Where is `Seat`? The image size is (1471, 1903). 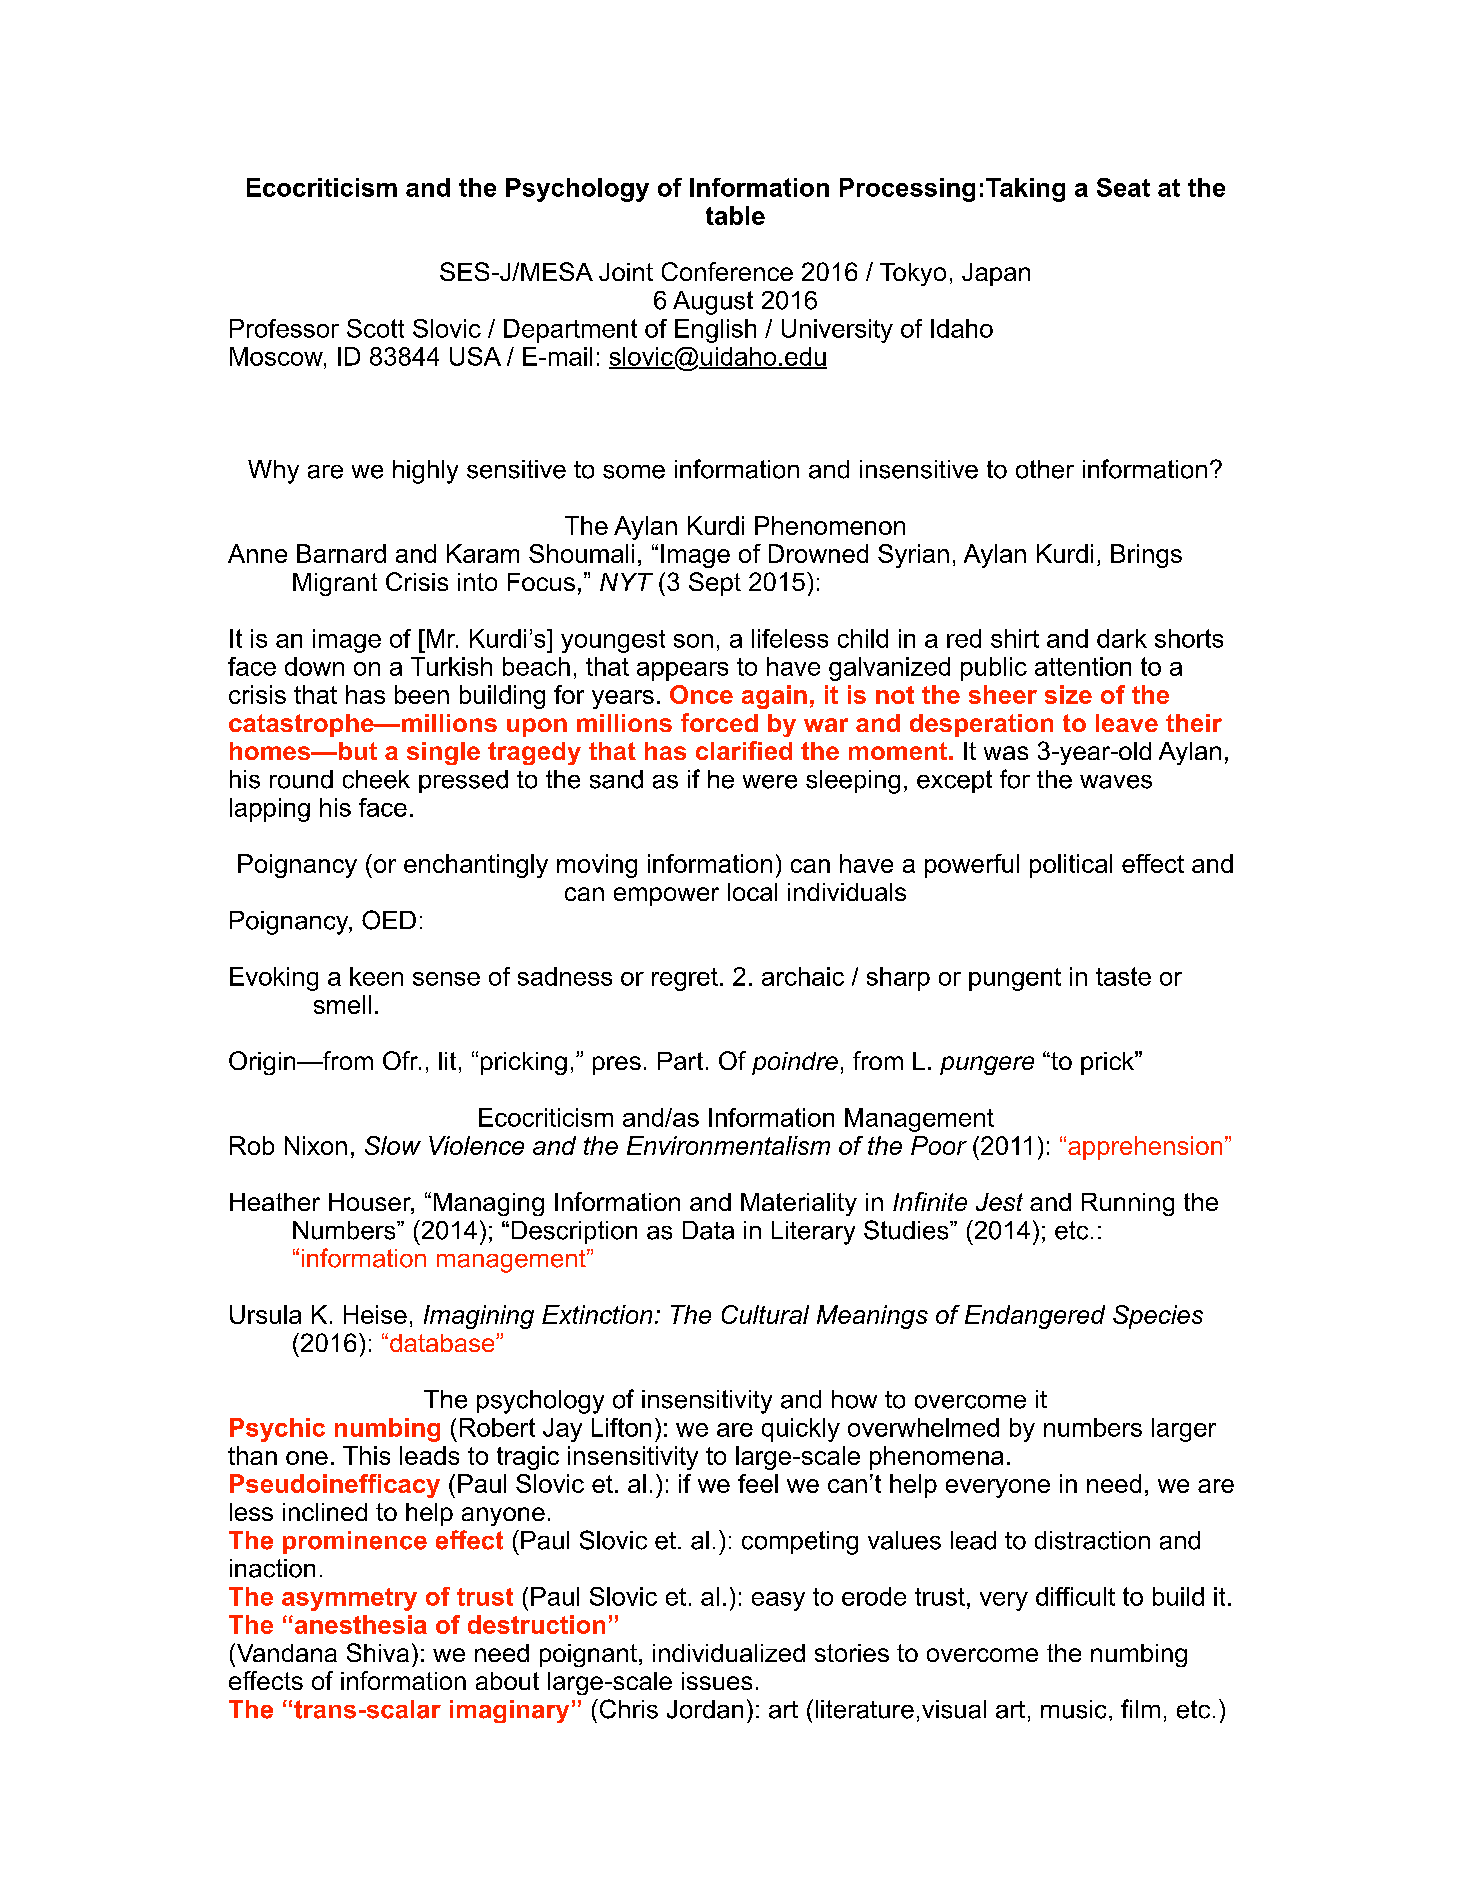 Seat is located at coordinates (1123, 187).
